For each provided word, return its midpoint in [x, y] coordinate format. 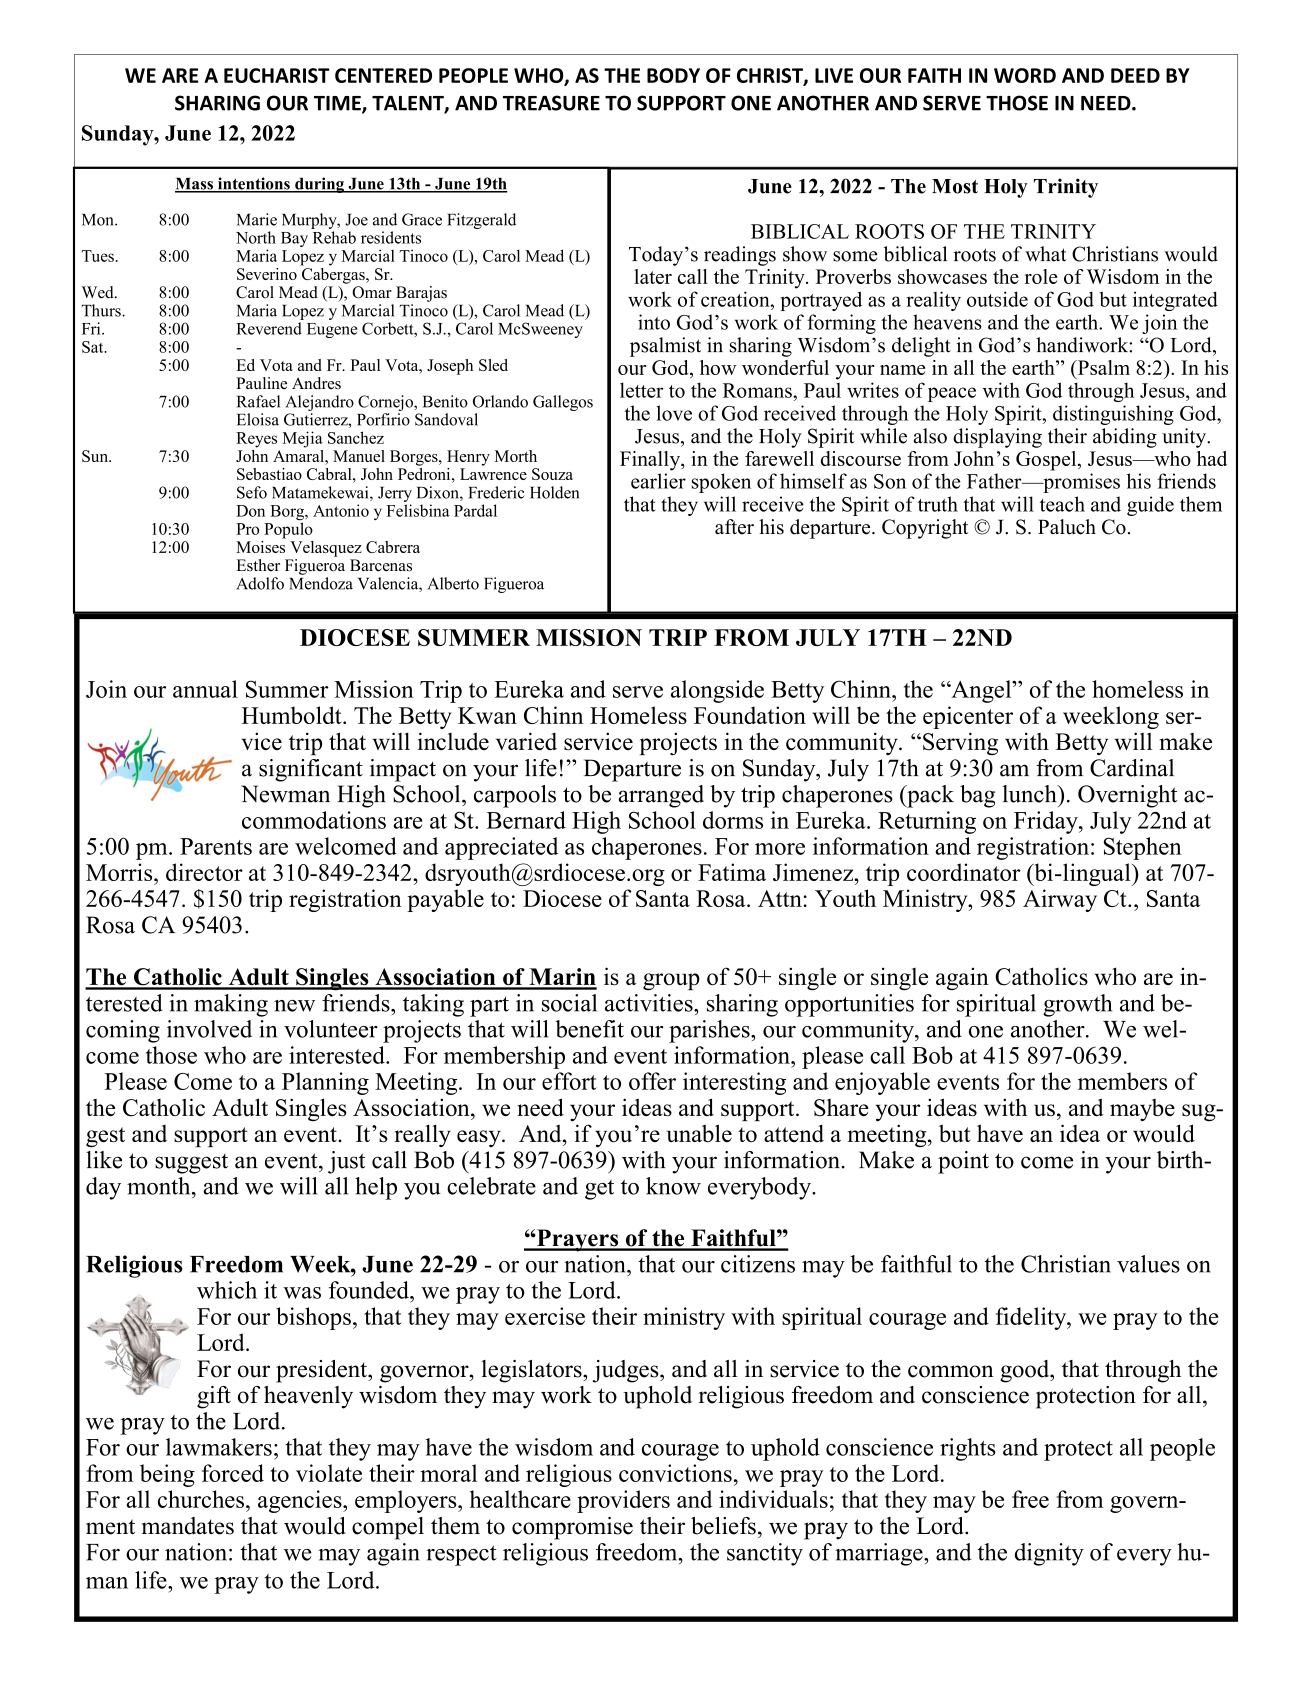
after [734, 527]
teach [1062, 504]
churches [201, 1499]
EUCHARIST [277, 75]
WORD [1025, 75]
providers [623, 1501]
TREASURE [551, 103]
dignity [1049, 1554]
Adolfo [260, 583]
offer [652, 1081]
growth [1077, 1005]
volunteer [331, 1029]
